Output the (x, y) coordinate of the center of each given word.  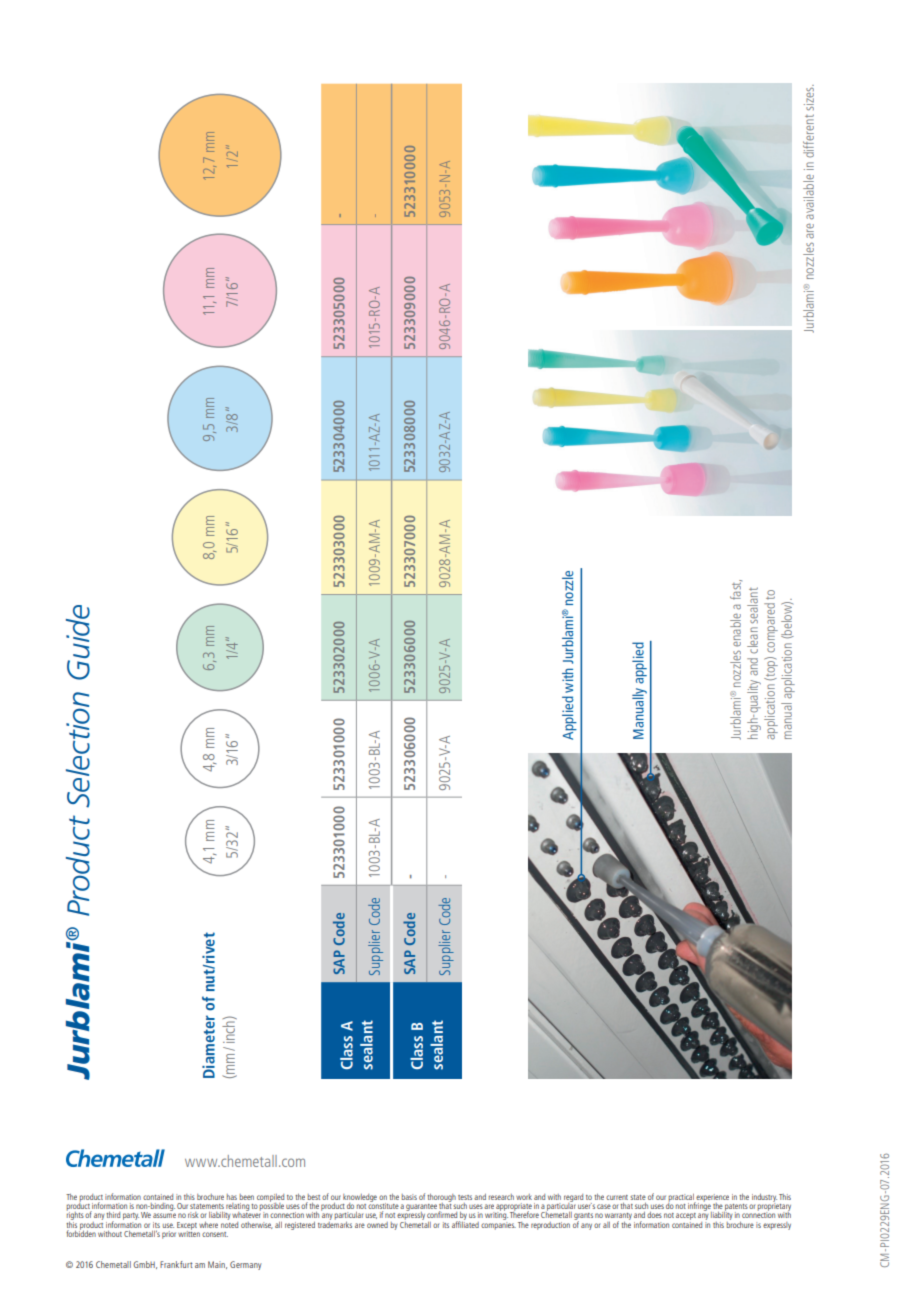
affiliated (465, 1223)
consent (215, 1234)
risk (193, 1215)
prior (169, 1235)
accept (686, 1216)
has (232, 1197)
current (617, 1197)
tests (465, 1197)
